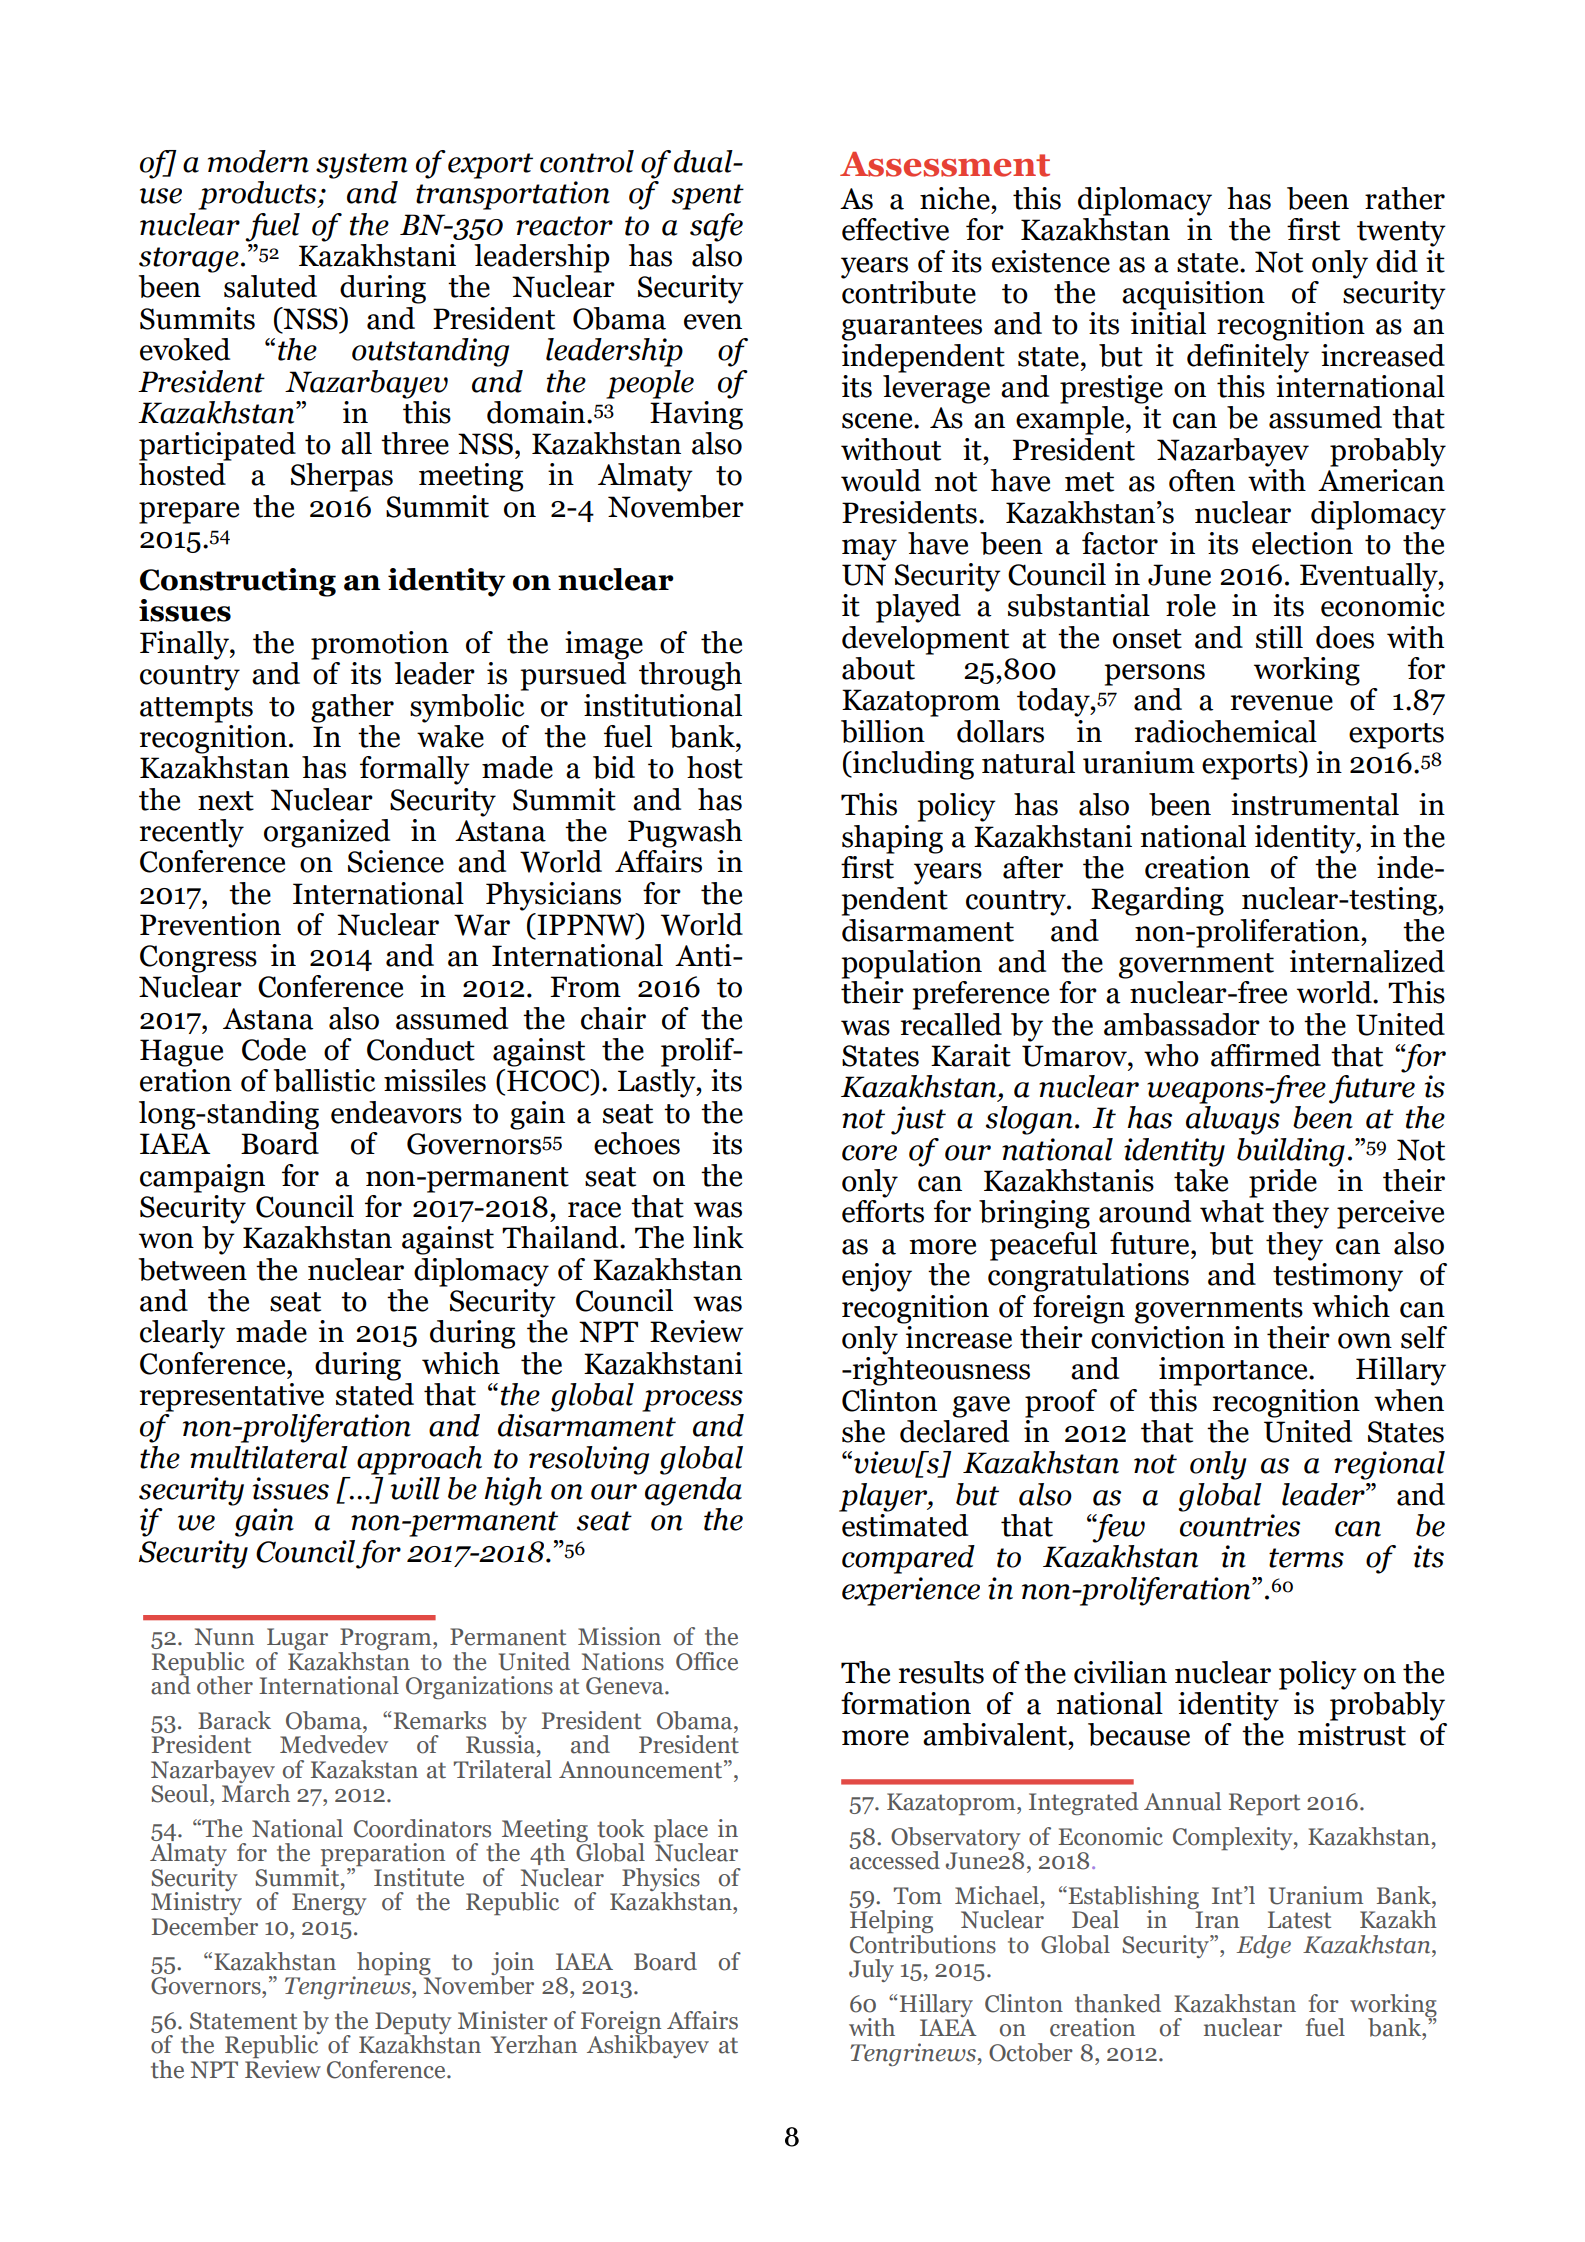 This document has height=2242, width=1585. I want to click on always, so click(1233, 1119).
